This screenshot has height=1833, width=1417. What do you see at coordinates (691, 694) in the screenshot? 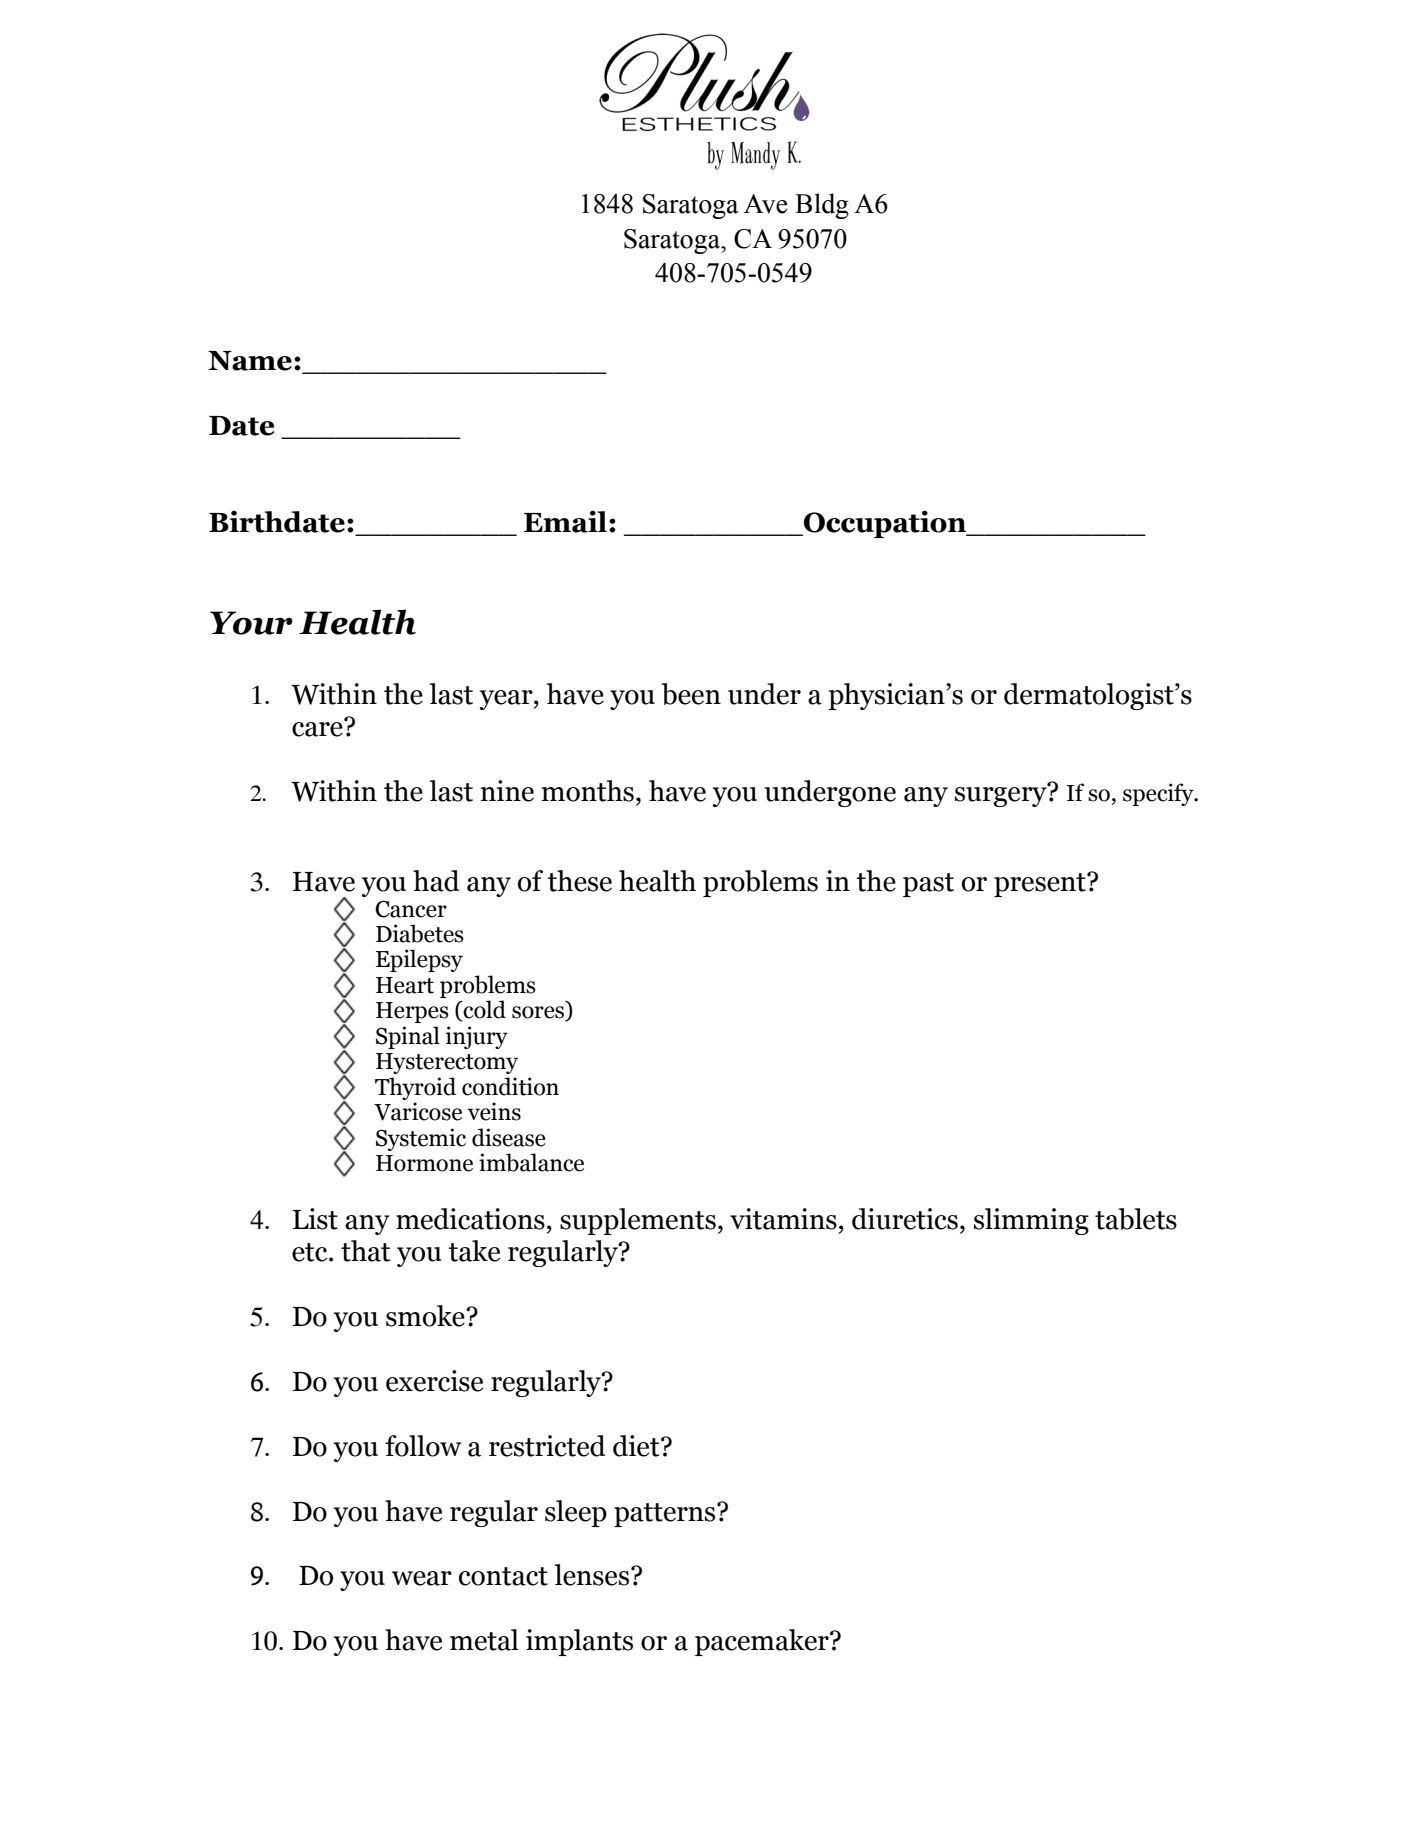
I see `been` at bounding box center [691, 694].
